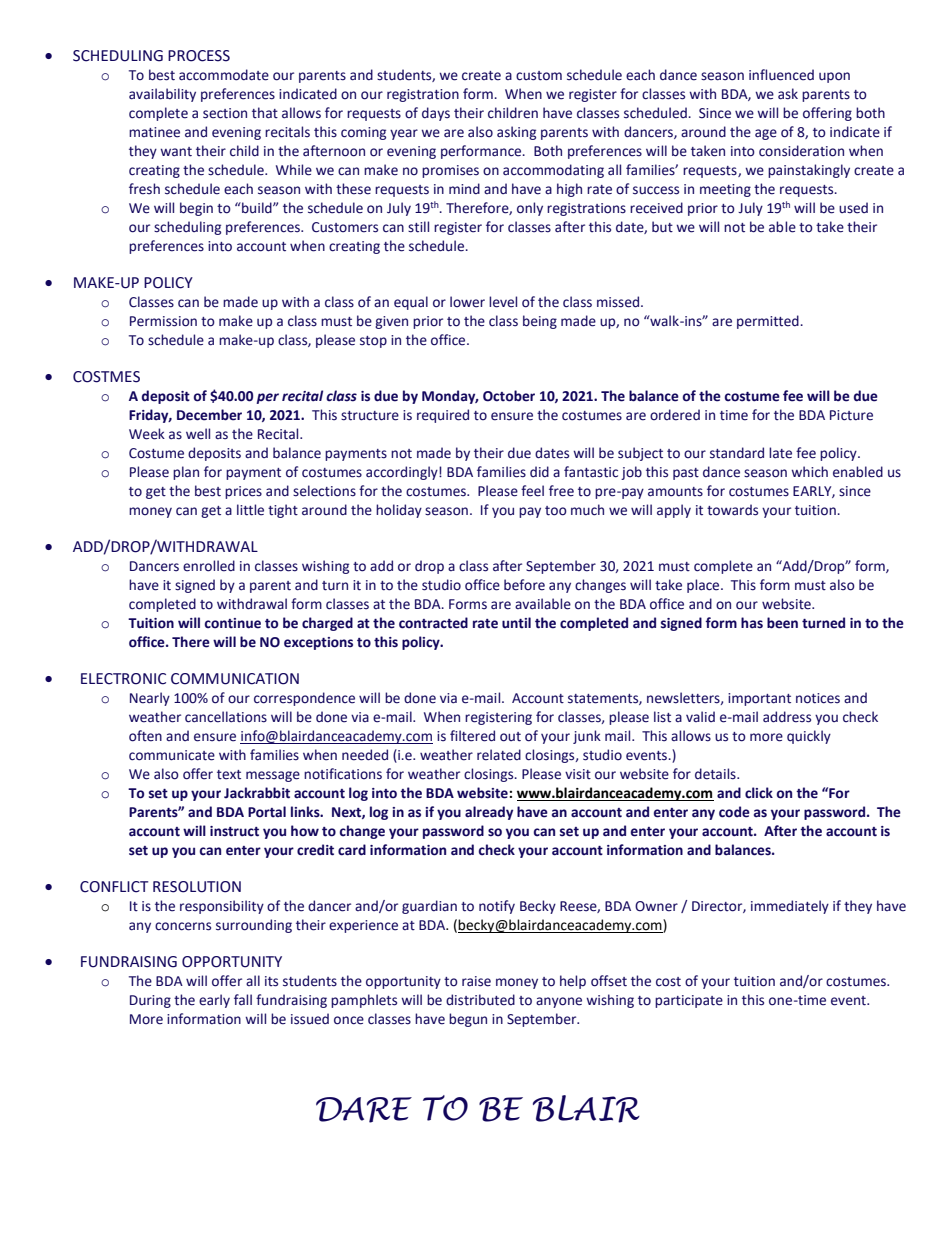  Describe the element at coordinates (472, 736) in the image. I see `filtered` at that location.
